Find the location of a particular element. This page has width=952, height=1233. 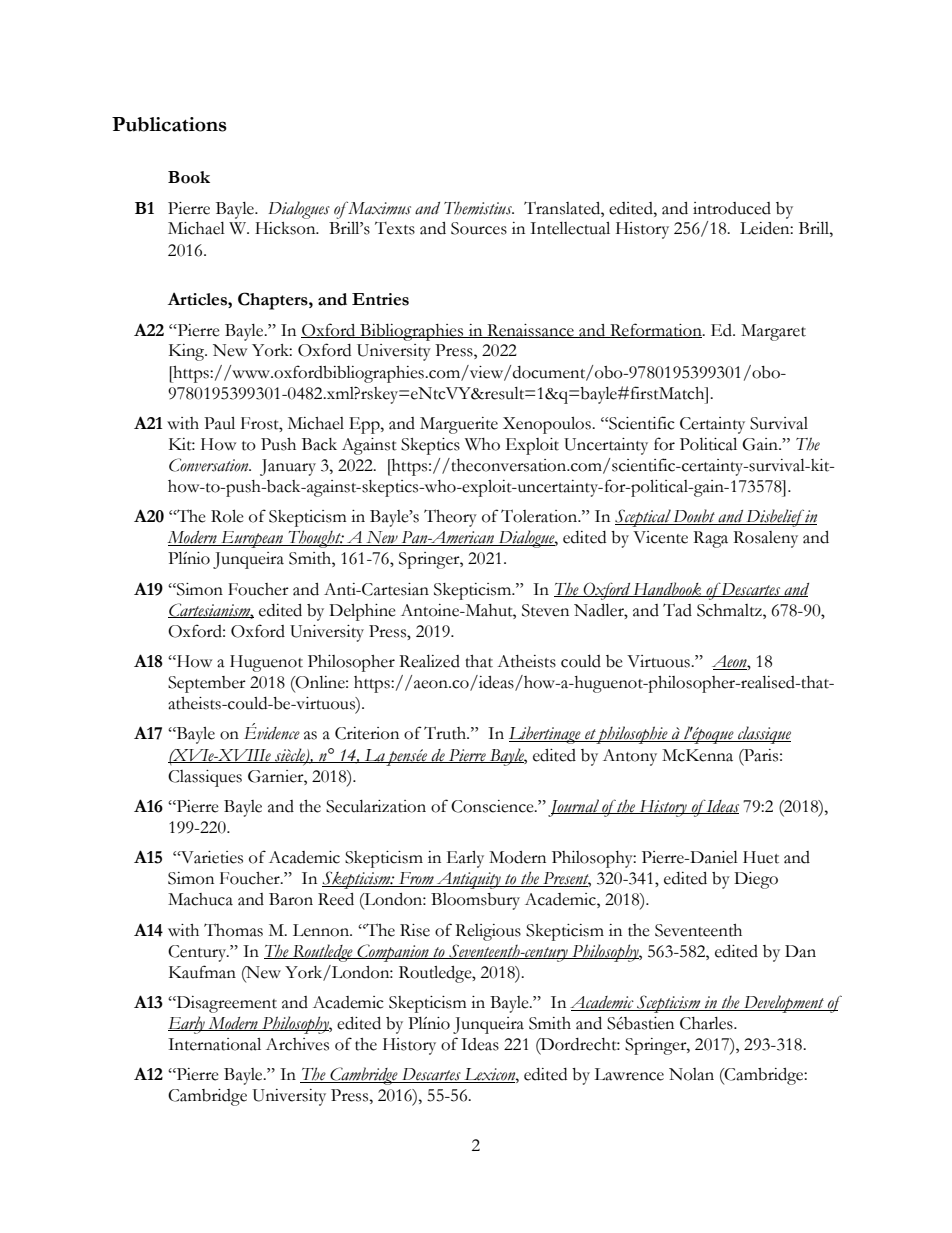

introduced is located at coordinates (732, 208).
